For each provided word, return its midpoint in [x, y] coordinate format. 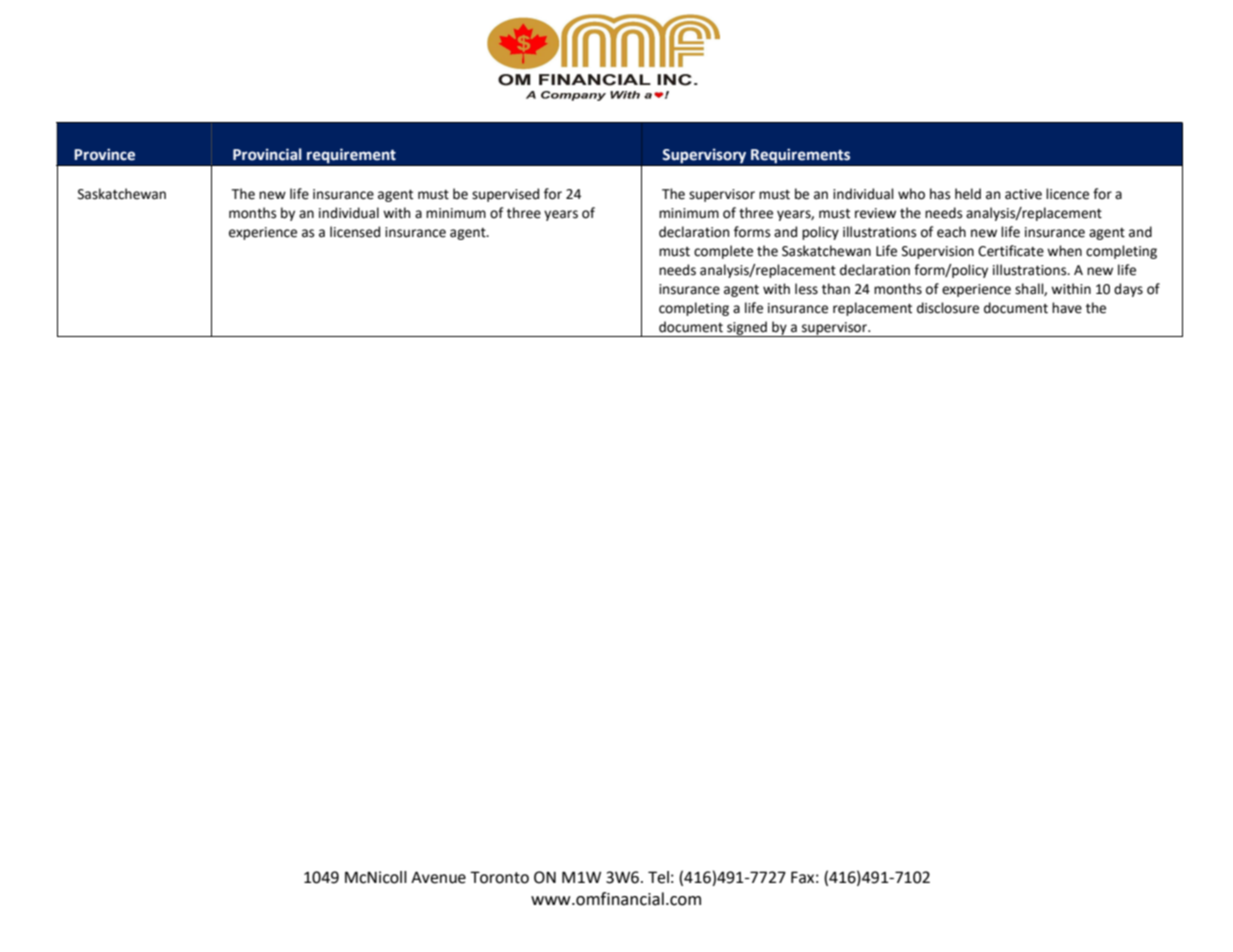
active [1023, 194]
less [806, 289]
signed [747, 329]
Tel [658, 877]
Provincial [267, 154]
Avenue [438, 877]
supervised [505, 195]
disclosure [948, 308]
